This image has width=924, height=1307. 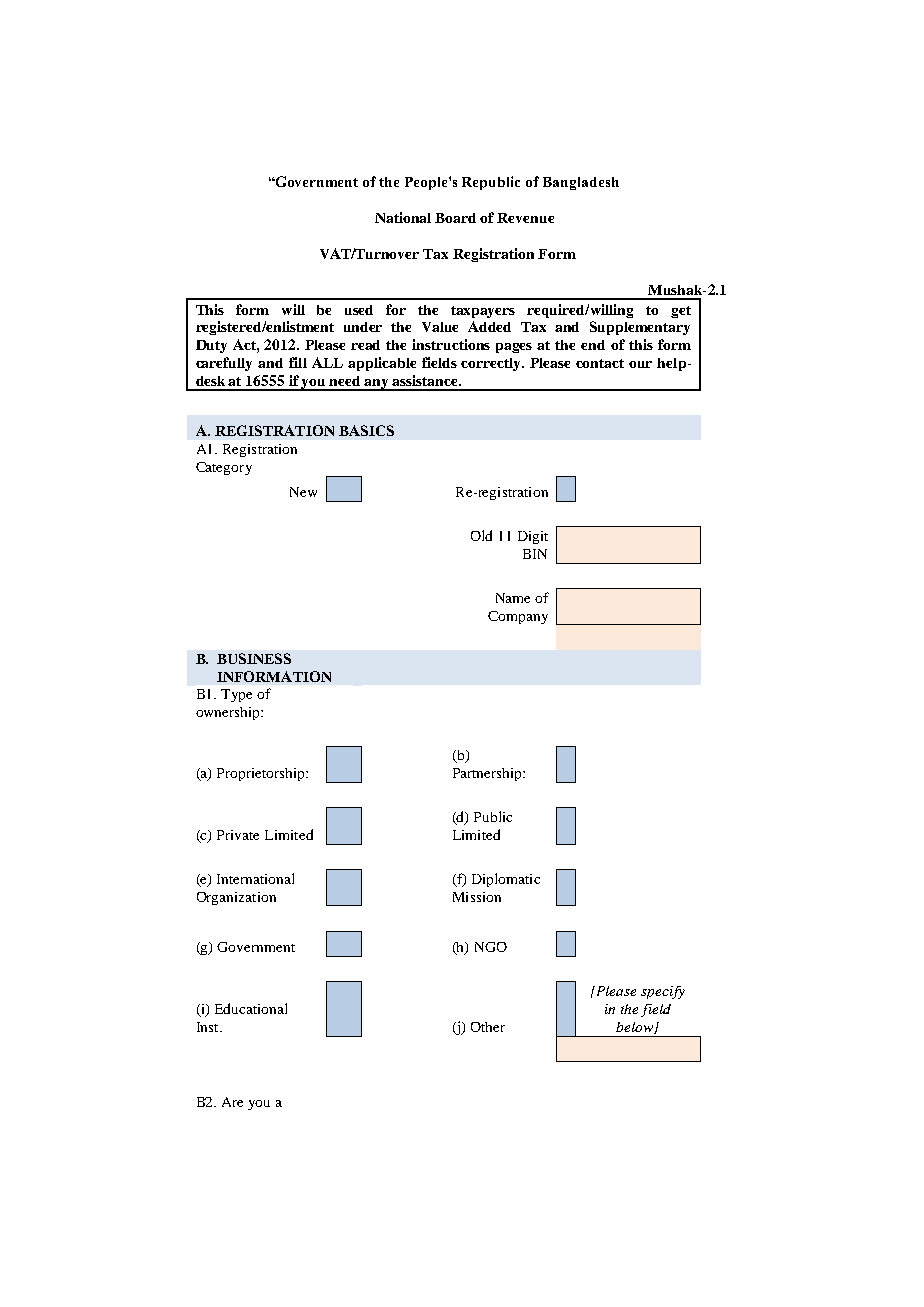 What do you see at coordinates (254, 658) in the image?
I see `BUSINESS` at bounding box center [254, 658].
